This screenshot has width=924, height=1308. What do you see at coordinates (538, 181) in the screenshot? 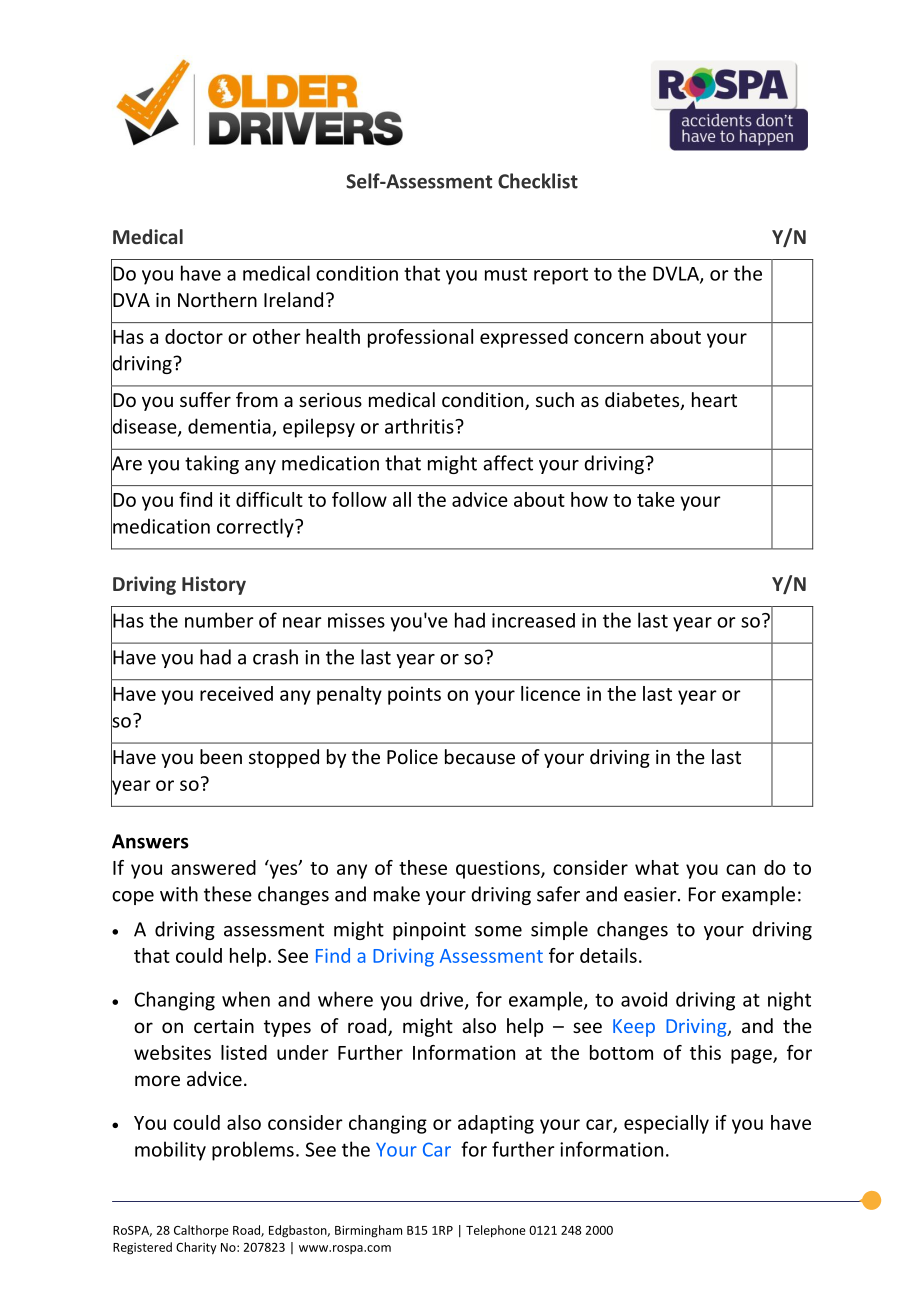
I see `Checklist` at bounding box center [538, 181].
